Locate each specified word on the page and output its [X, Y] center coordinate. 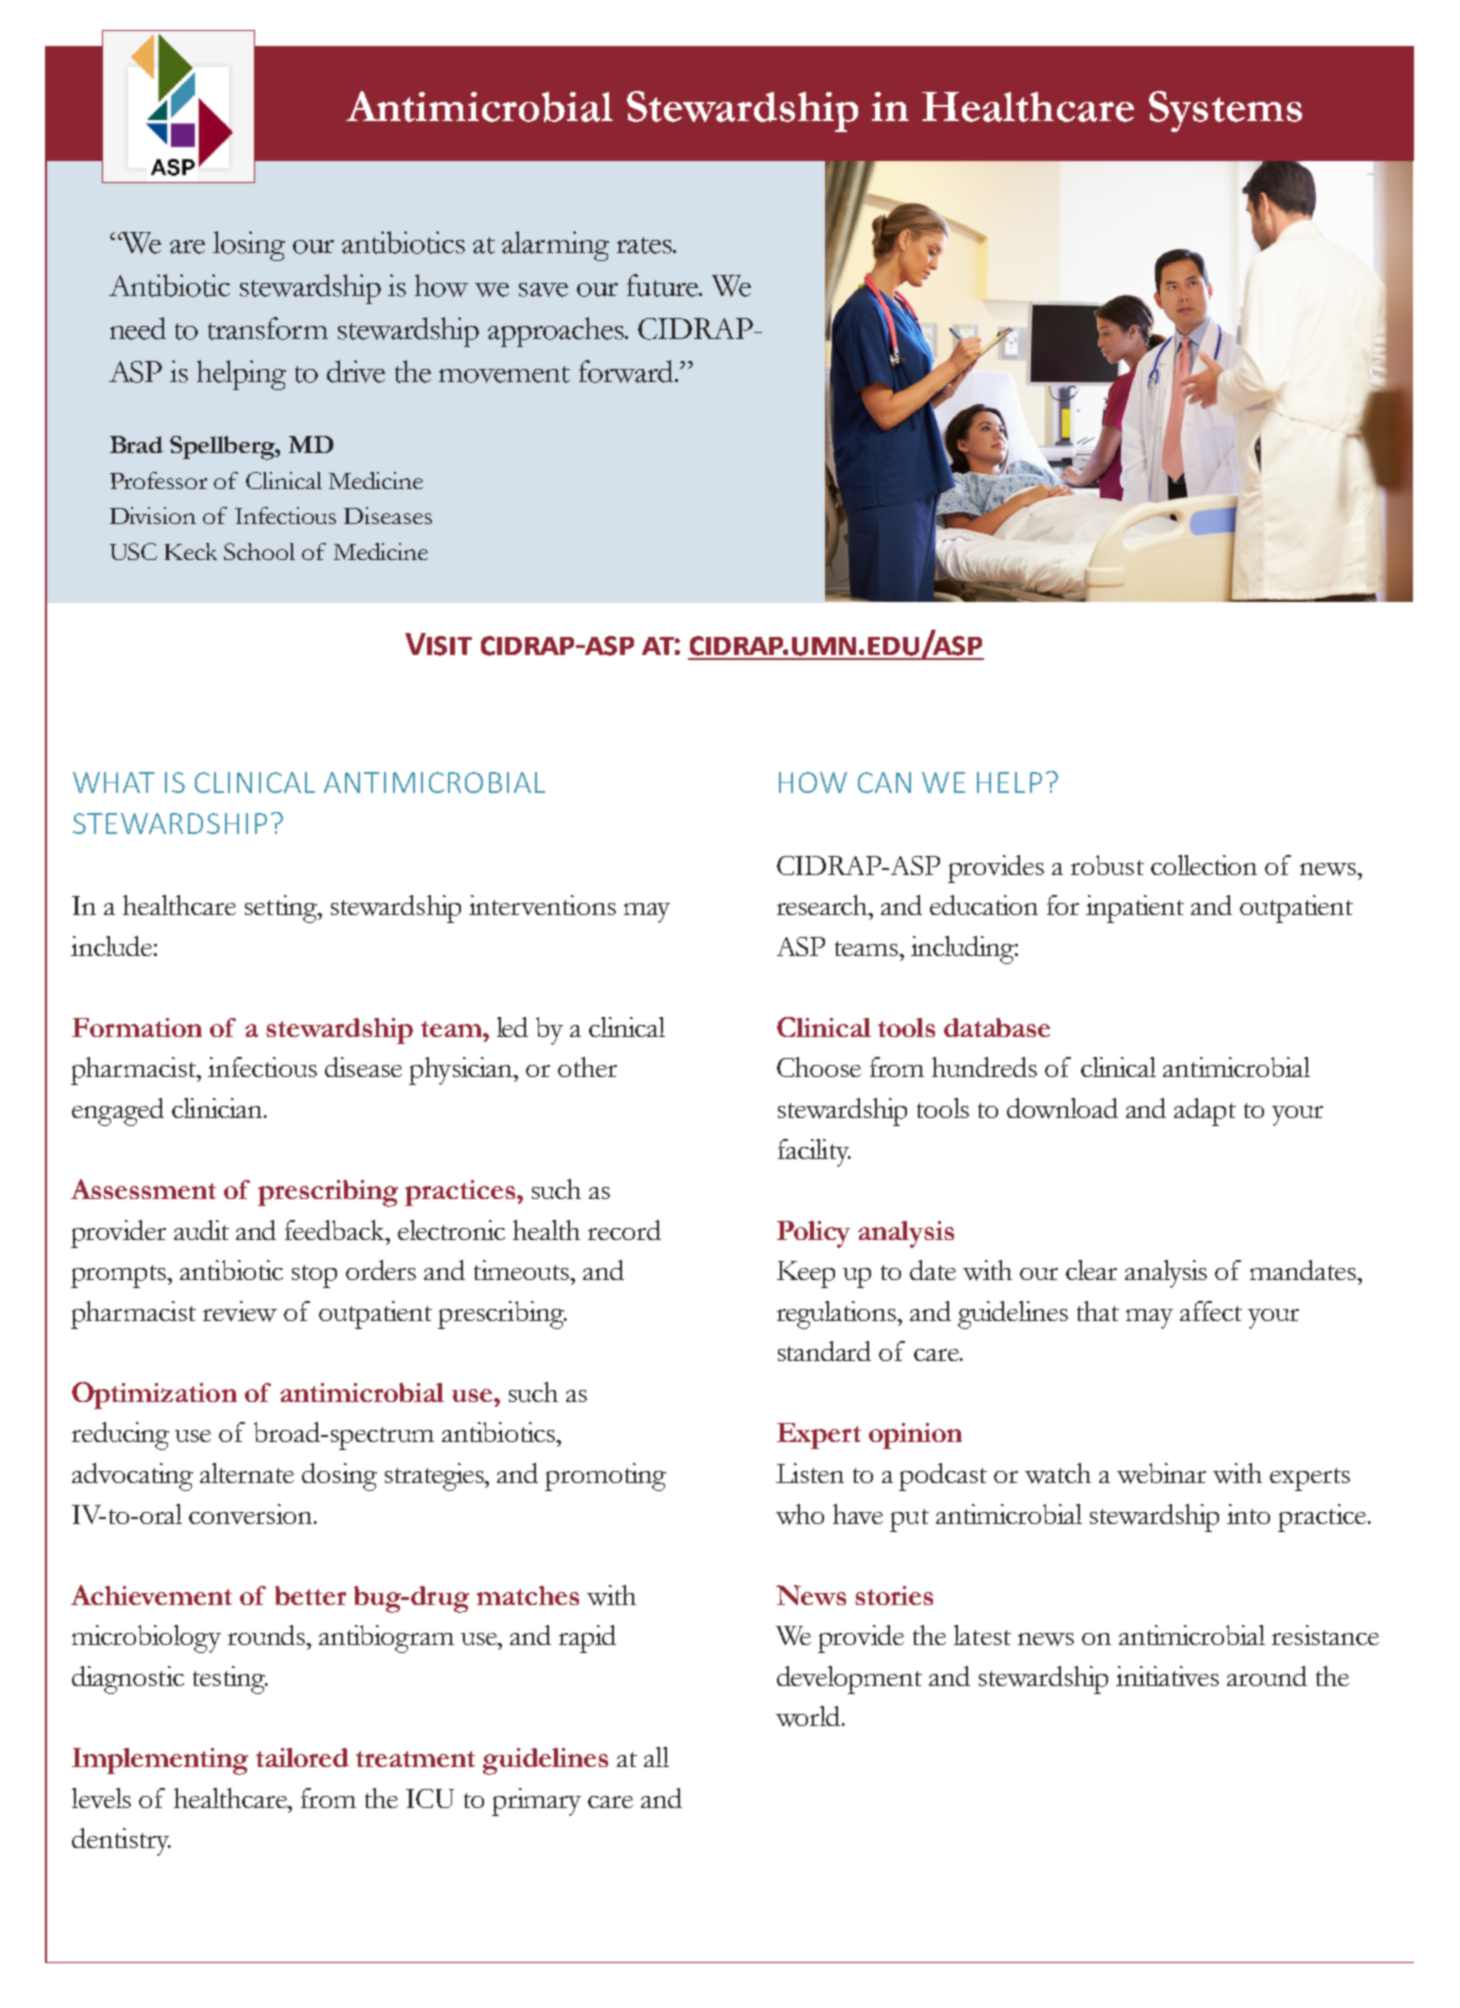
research [823, 905]
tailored [302, 1757]
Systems [1225, 111]
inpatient [1135, 909]
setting [282, 909]
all [656, 1757]
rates [645, 245]
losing [249, 246]
